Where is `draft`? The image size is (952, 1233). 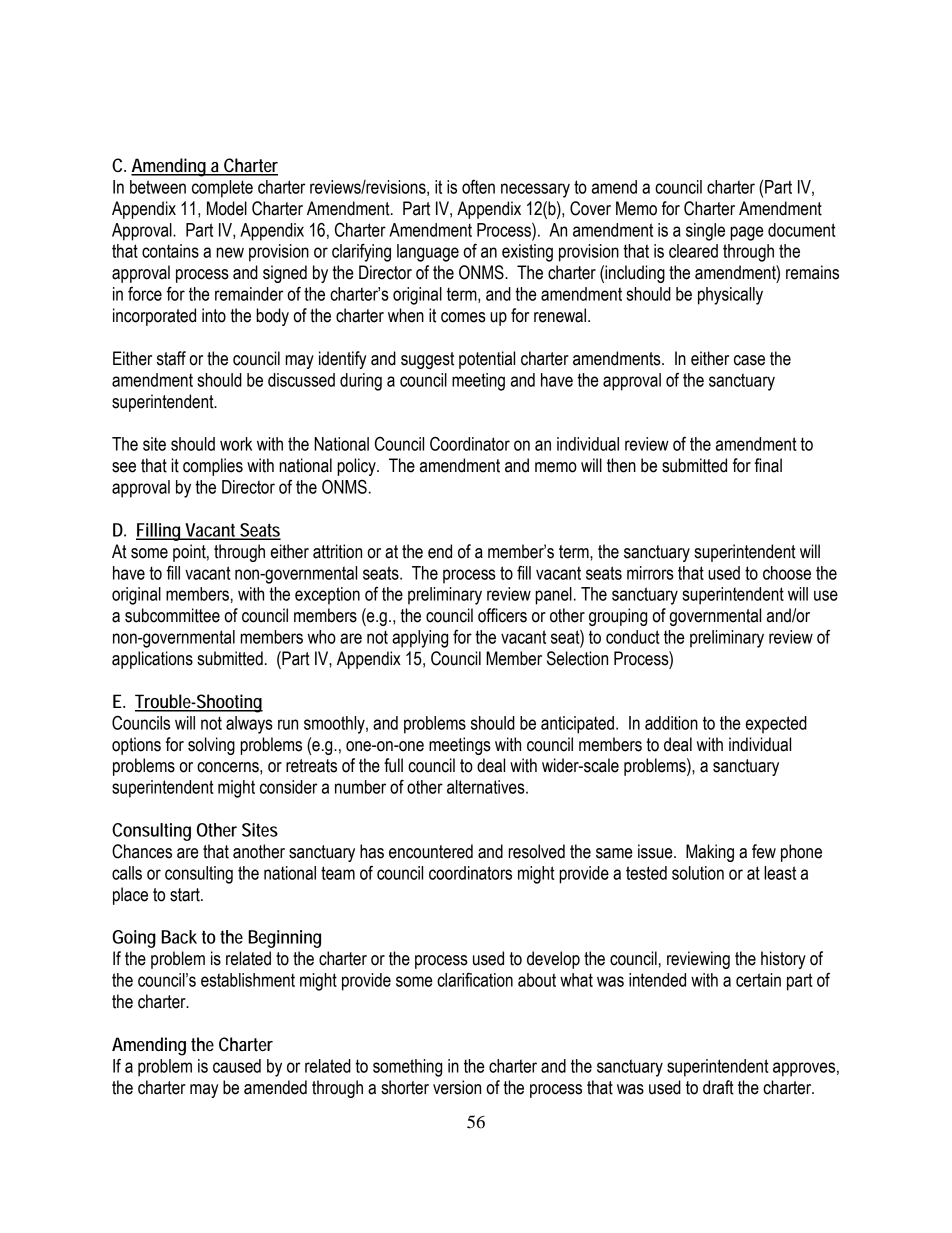
draft is located at coordinates (718, 1087).
